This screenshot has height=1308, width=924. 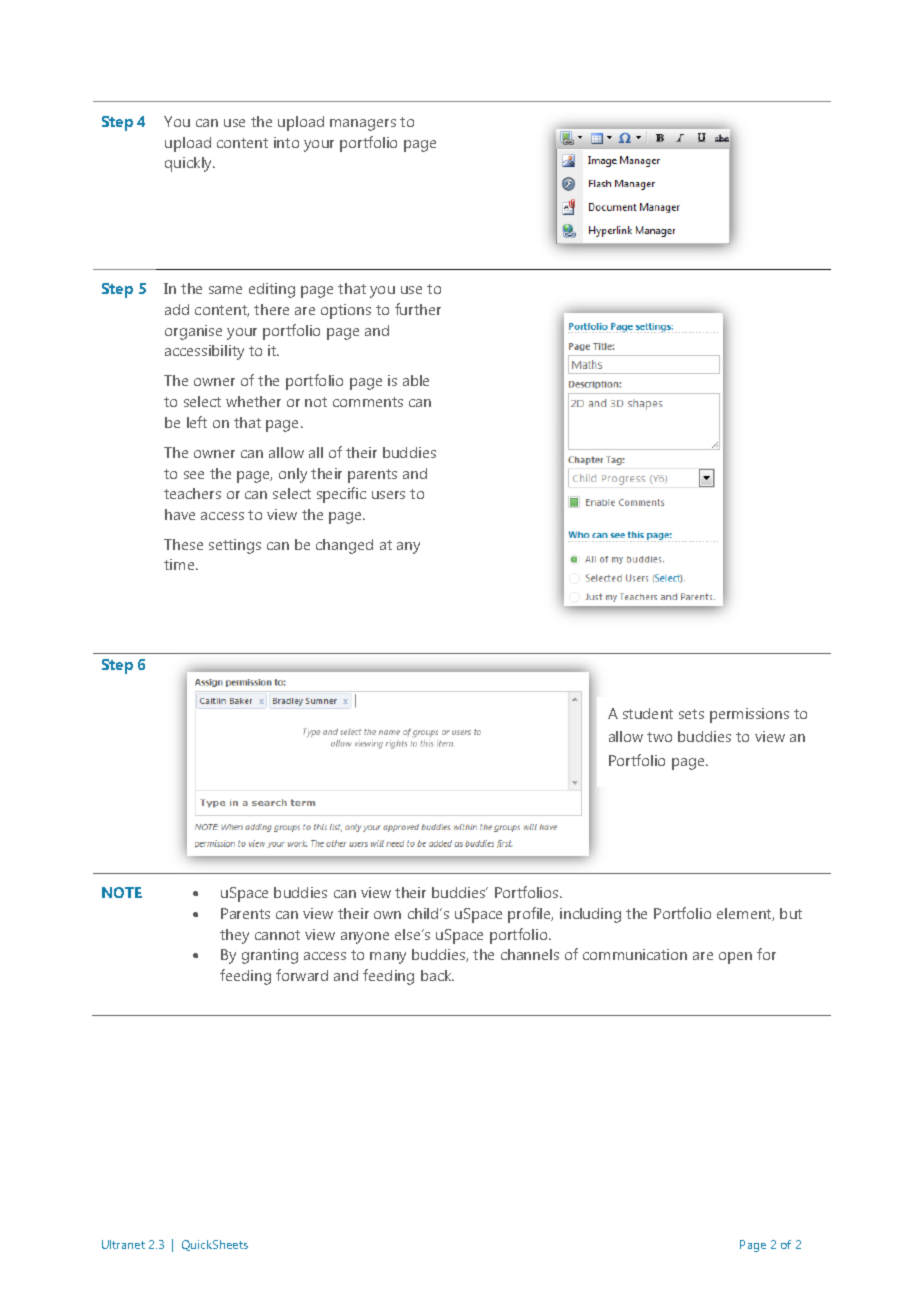 What do you see at coordinates (691, 714) in the screenshot?
I see `sets` at bounding box center [691, 714].
